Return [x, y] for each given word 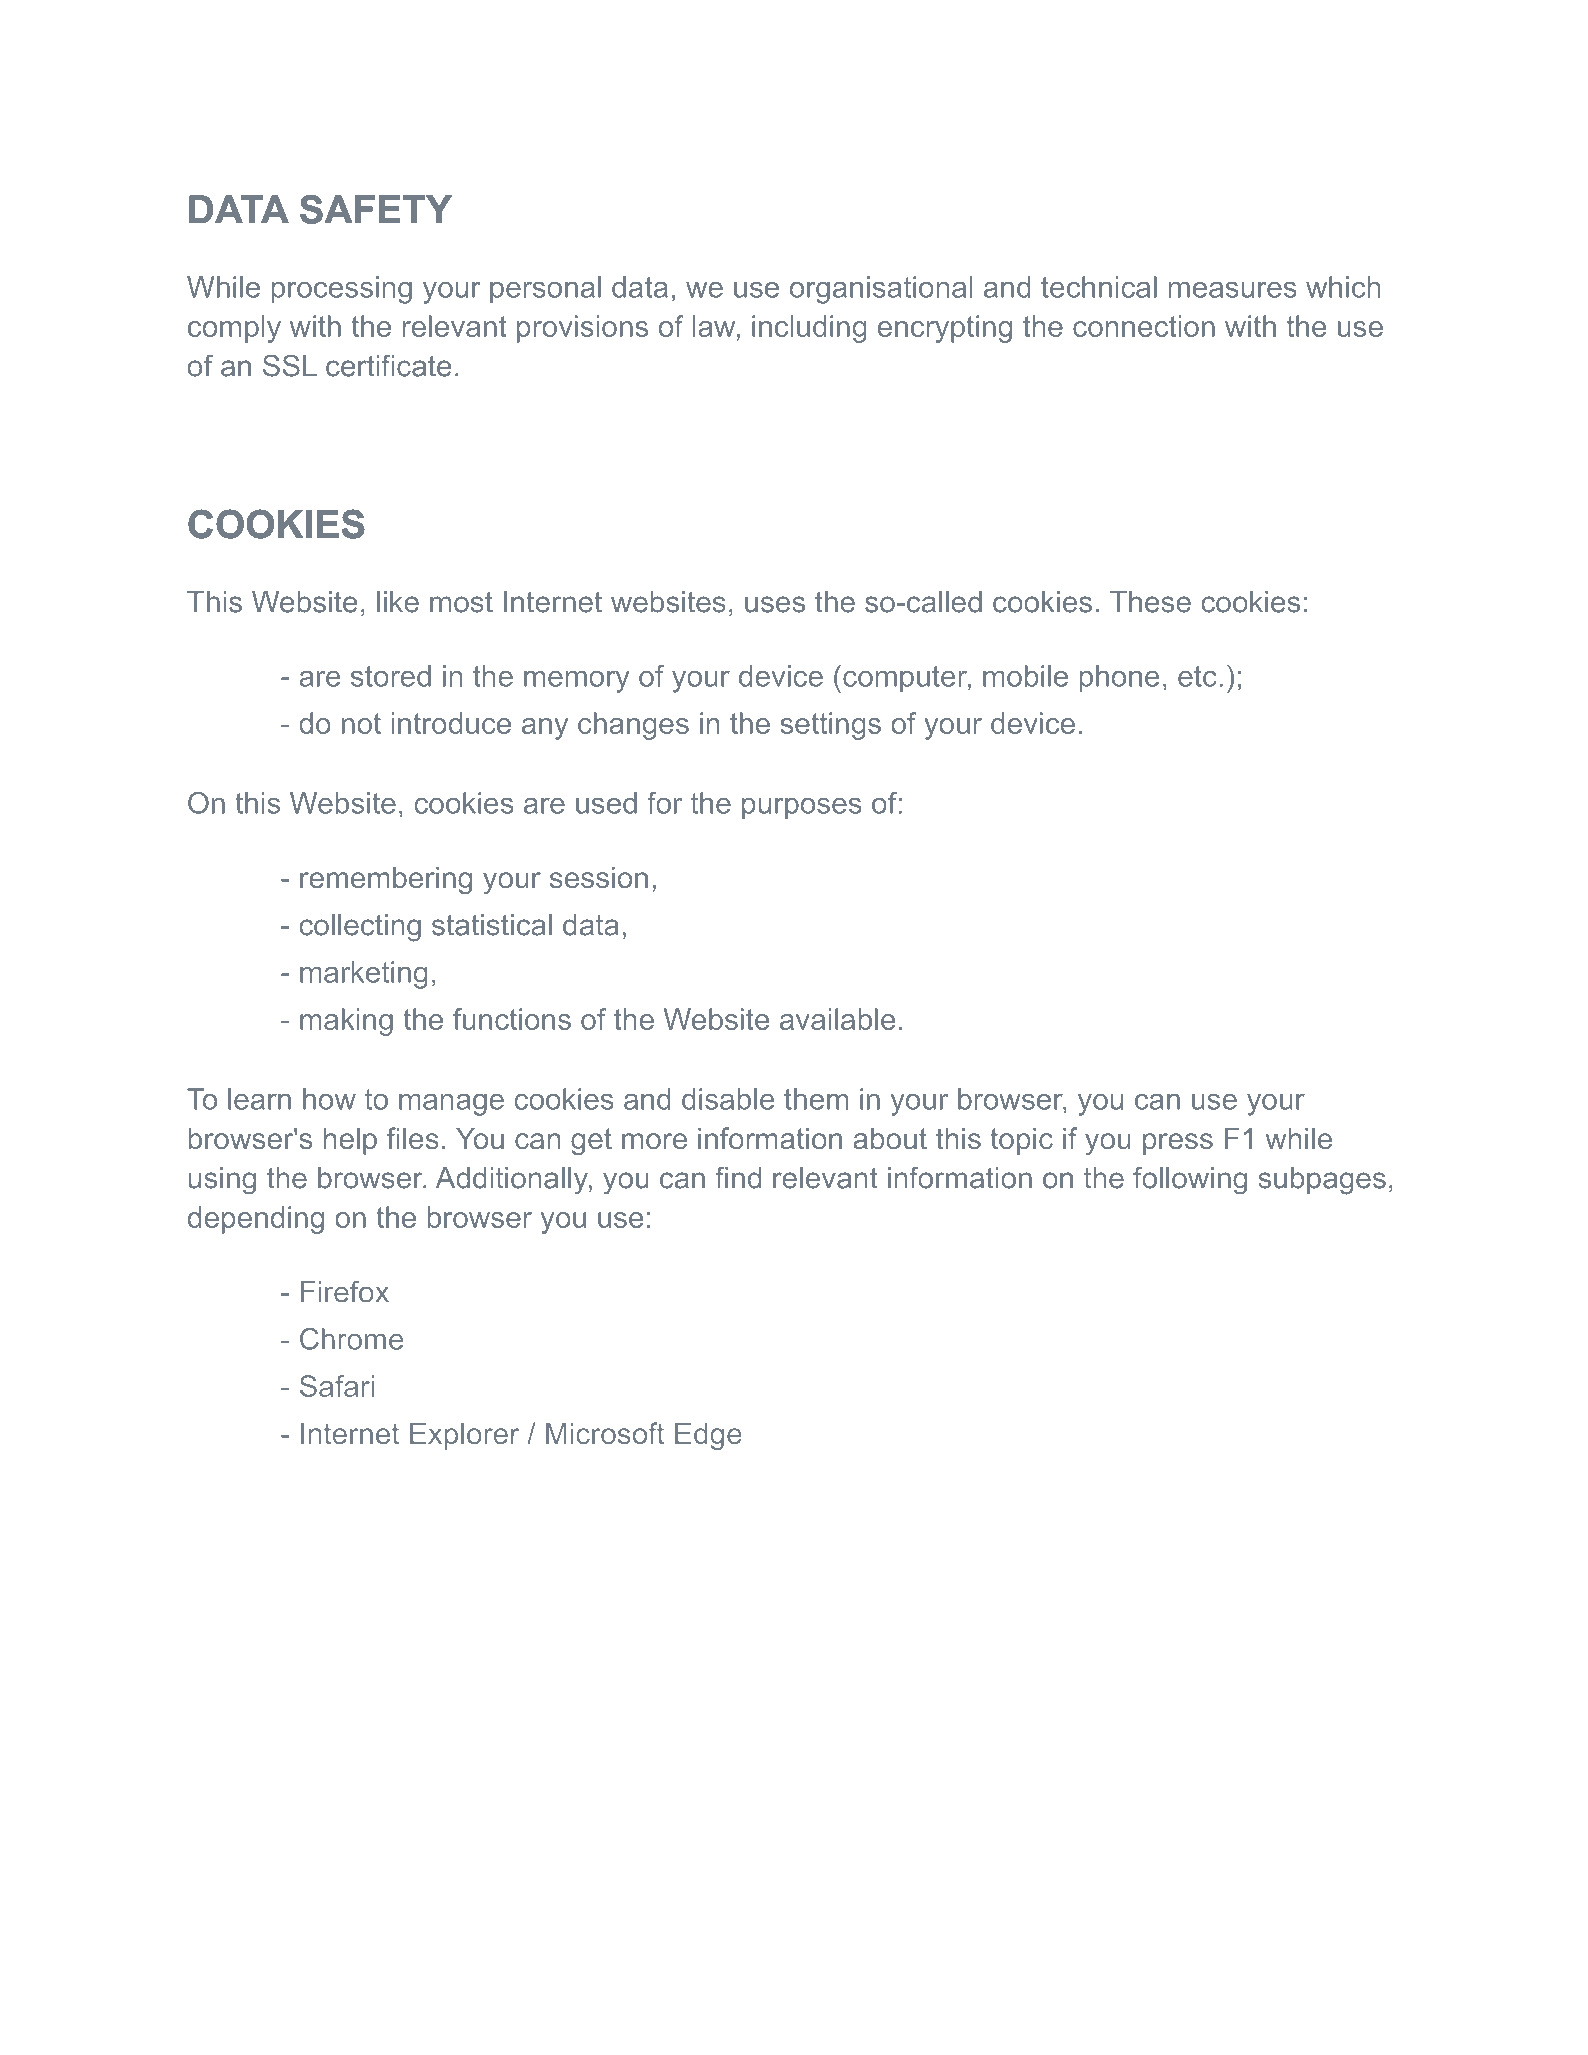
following [1190, 1180]
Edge [708, 1436]
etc [1197, 676]
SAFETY [376, 209]
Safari [337, 1386]
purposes [802, 809]
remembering [386, 880]
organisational [881, 290]
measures [1233, 290]
